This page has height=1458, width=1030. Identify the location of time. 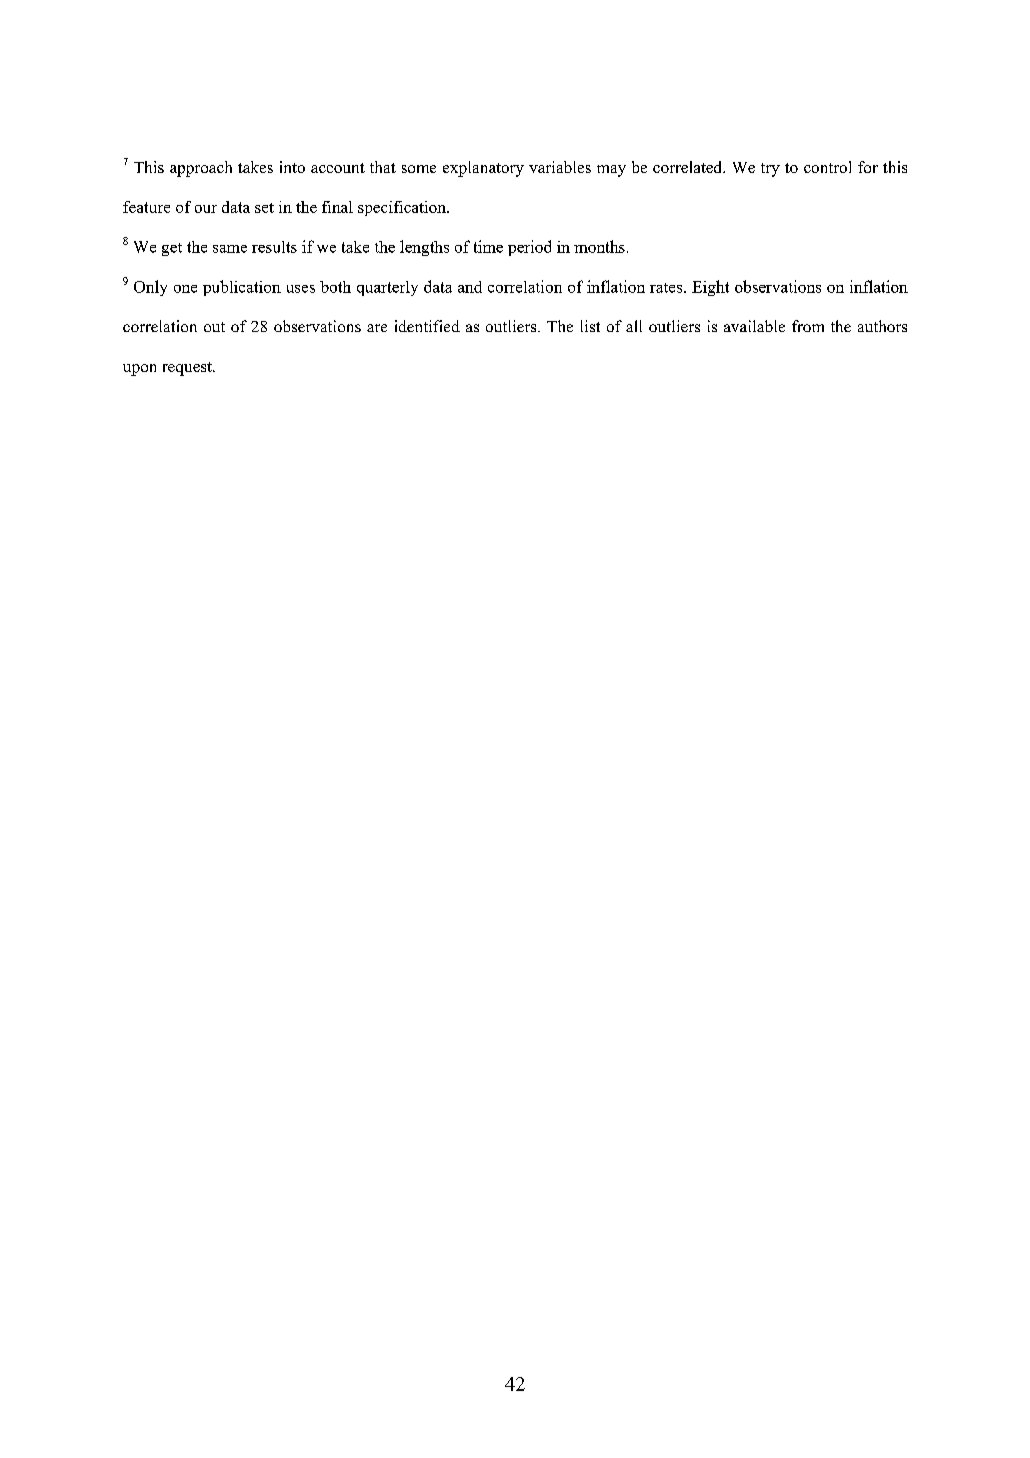
(488, 246).
